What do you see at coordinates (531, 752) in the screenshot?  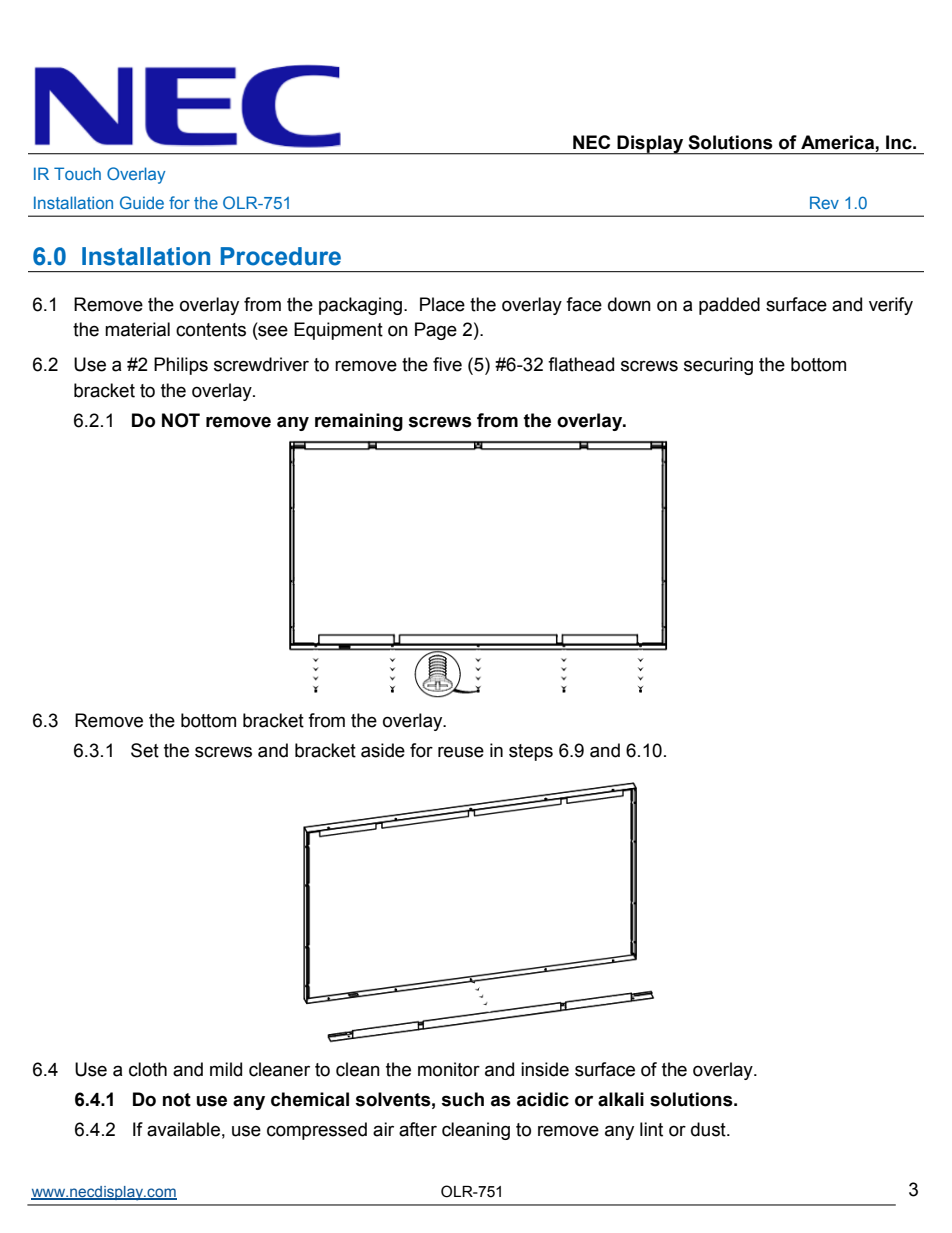 I see `steps` at bounding box center [531, 752].
